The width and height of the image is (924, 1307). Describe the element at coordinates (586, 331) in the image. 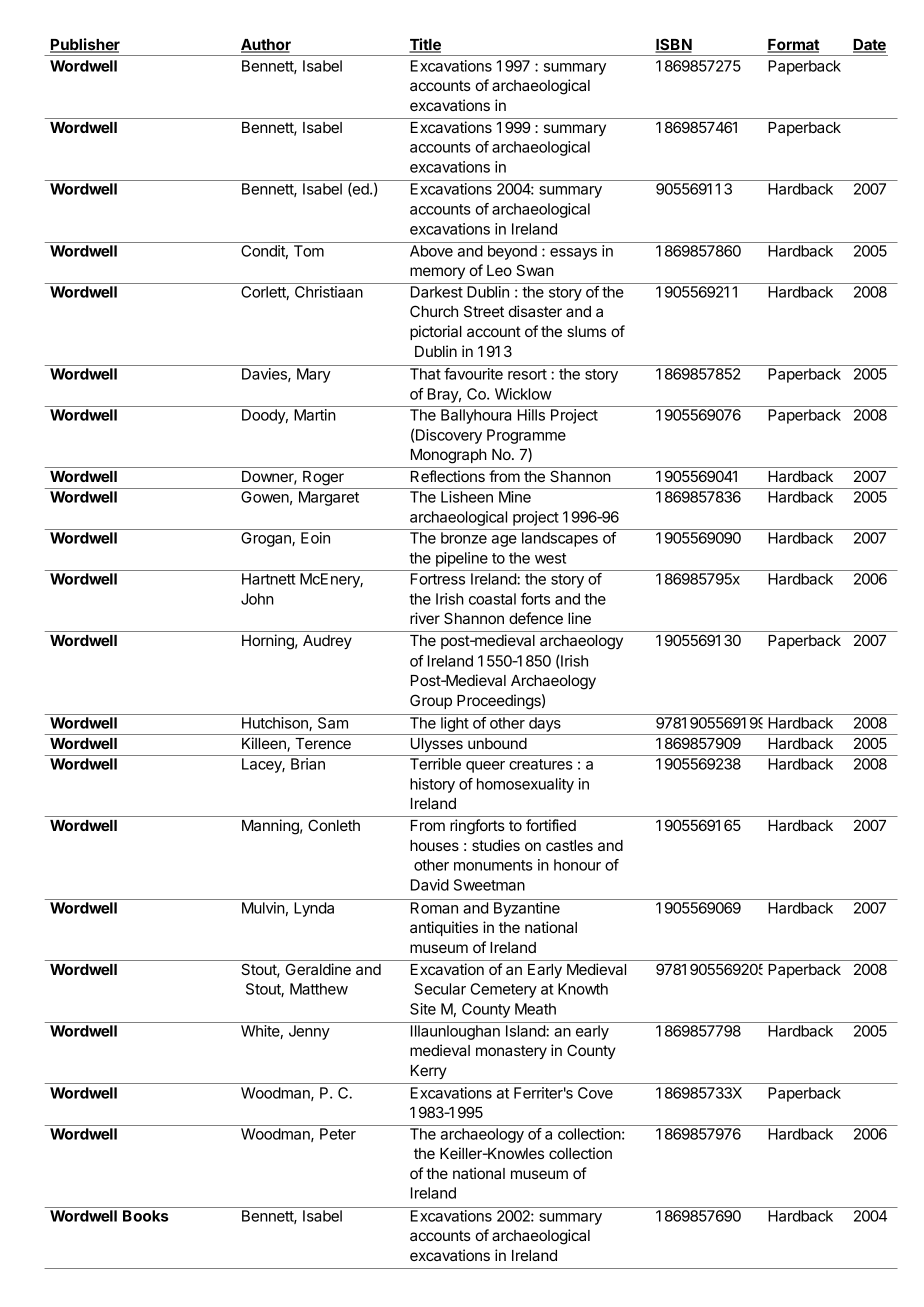

I see `slums` at that location.
